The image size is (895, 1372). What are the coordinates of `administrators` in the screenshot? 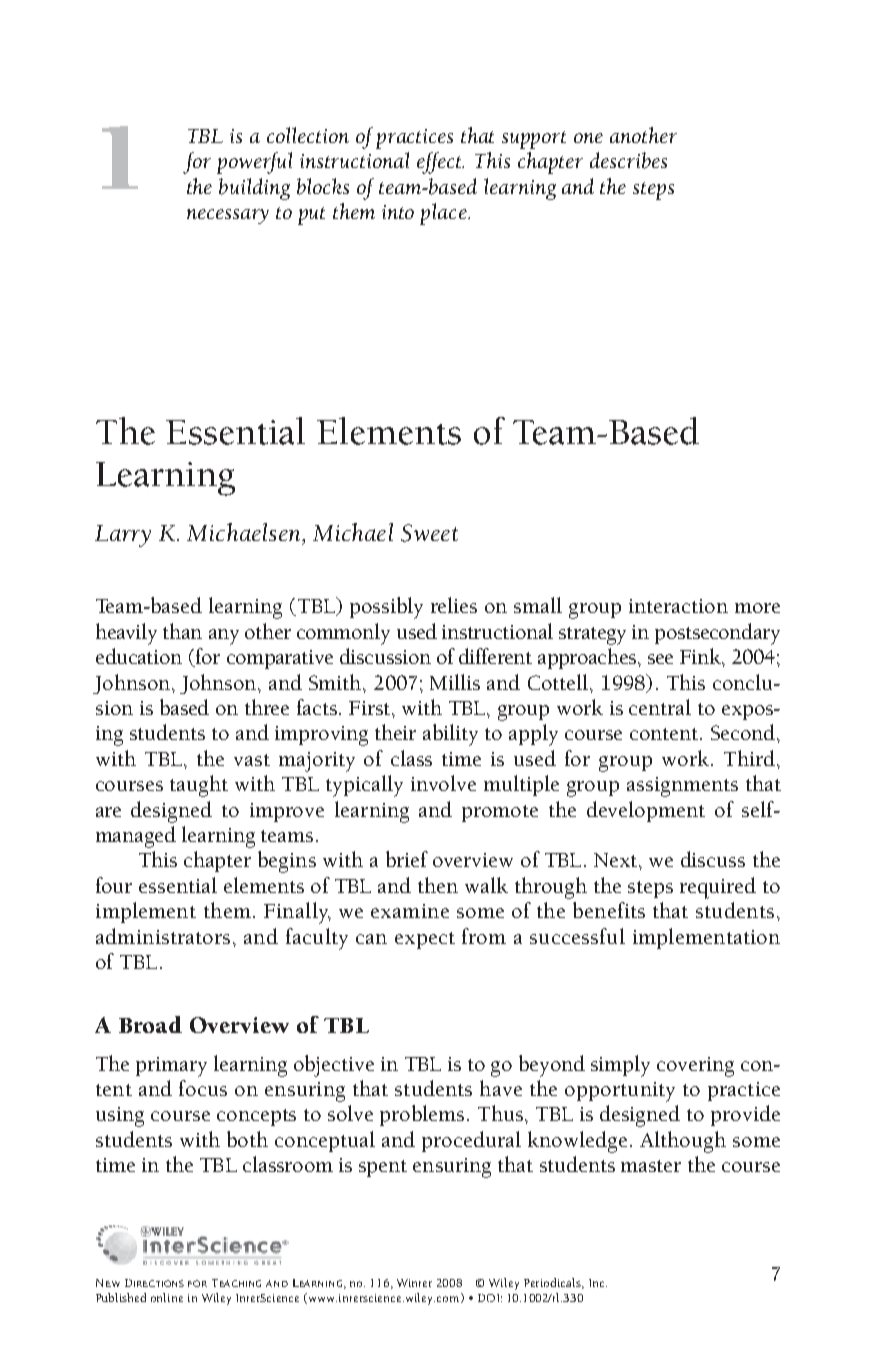 It's located at (163, 936).
